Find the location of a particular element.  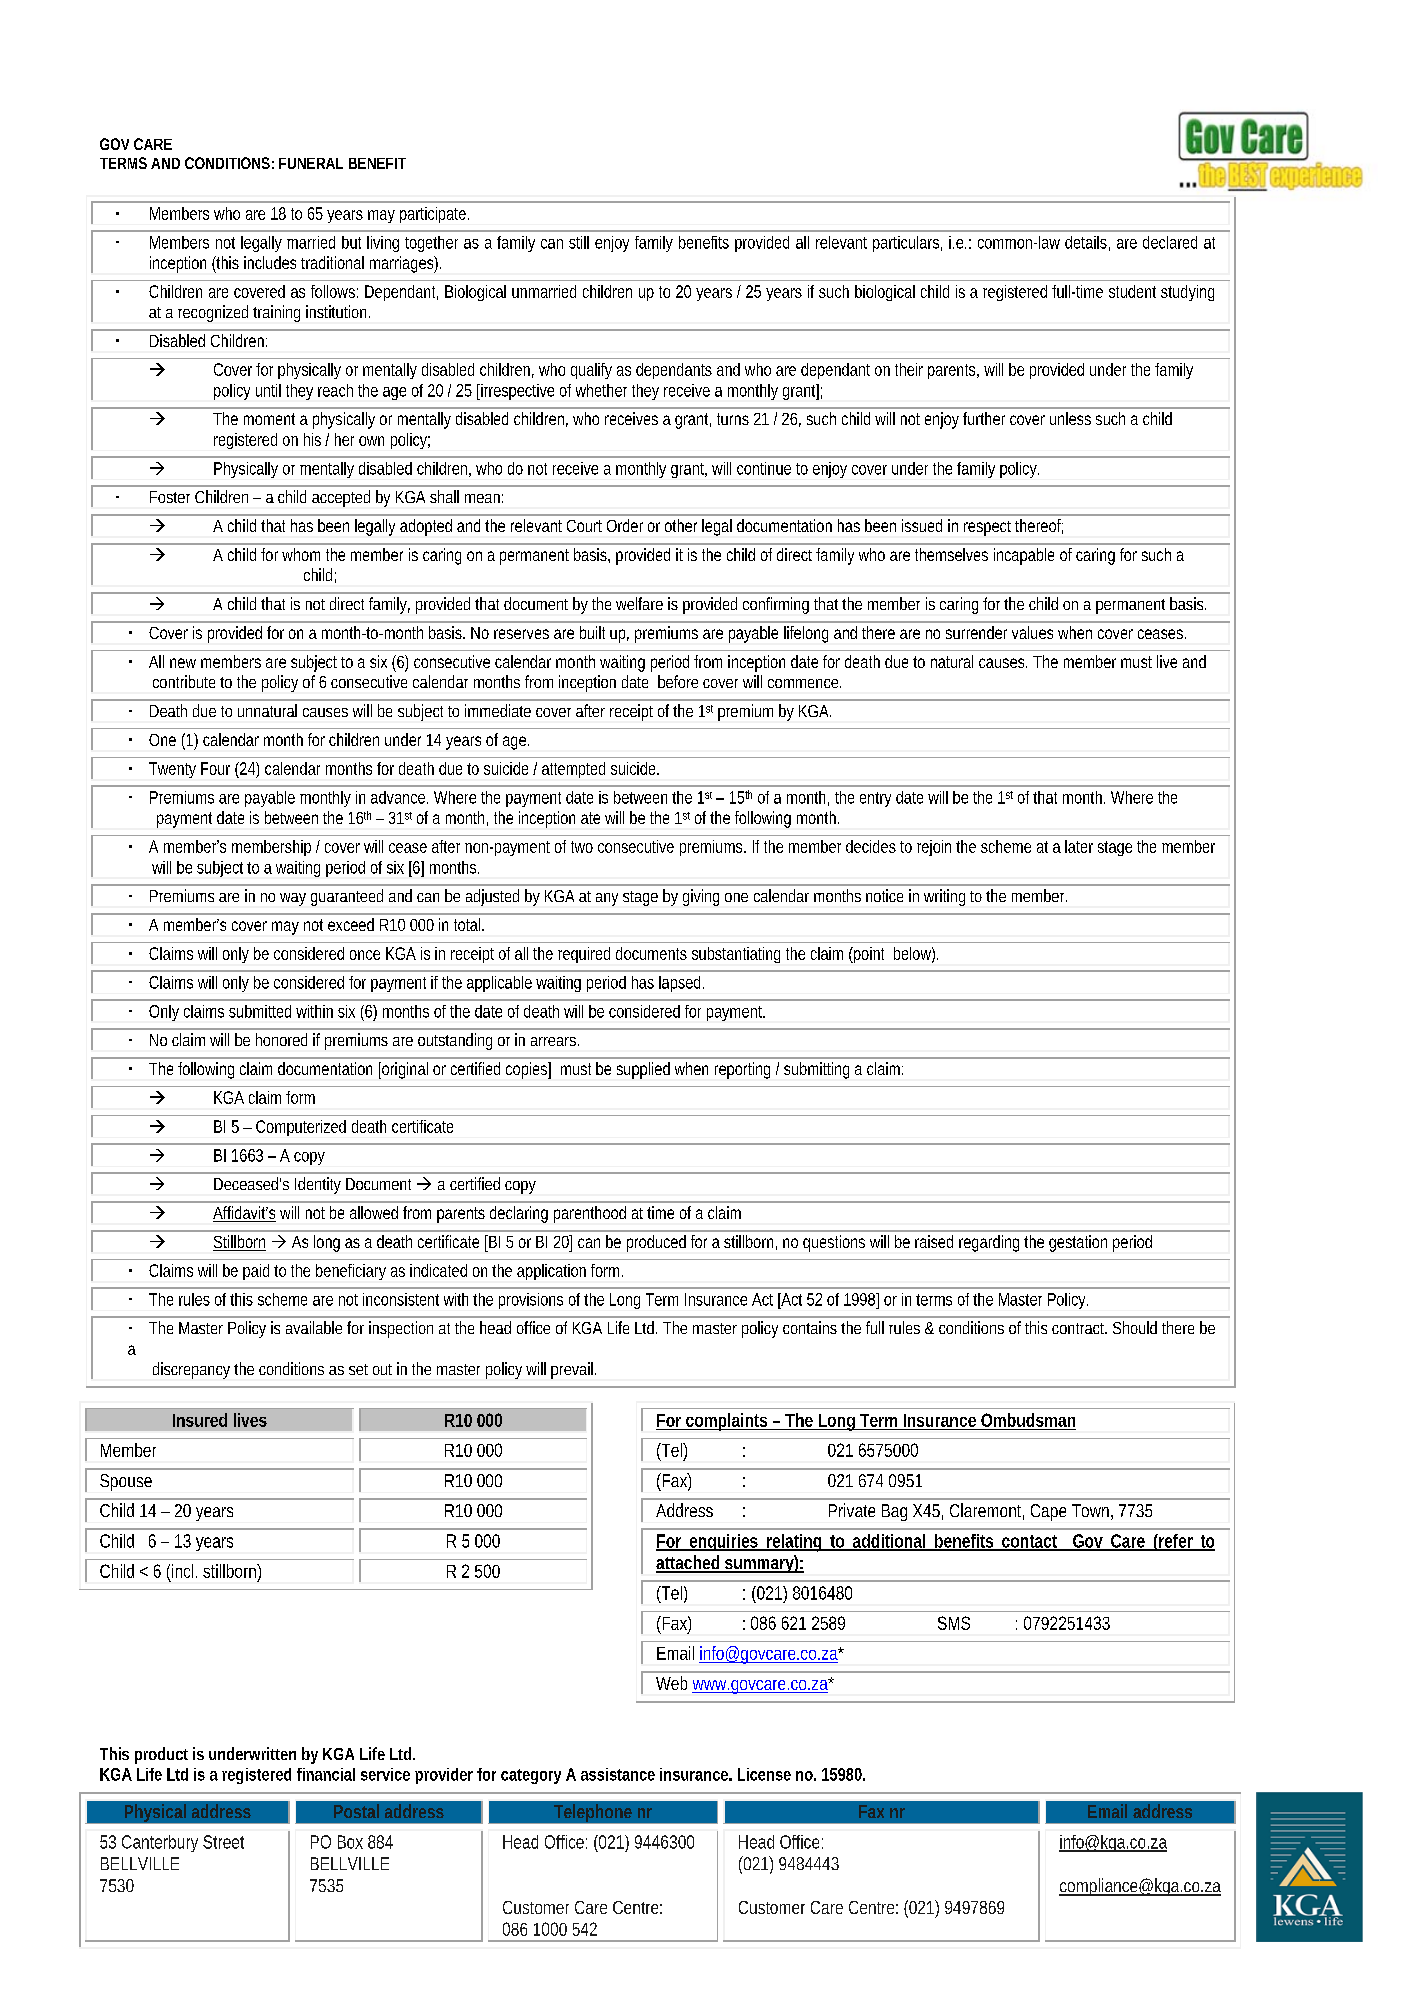

Street is located at coordinates (223, 1842).
